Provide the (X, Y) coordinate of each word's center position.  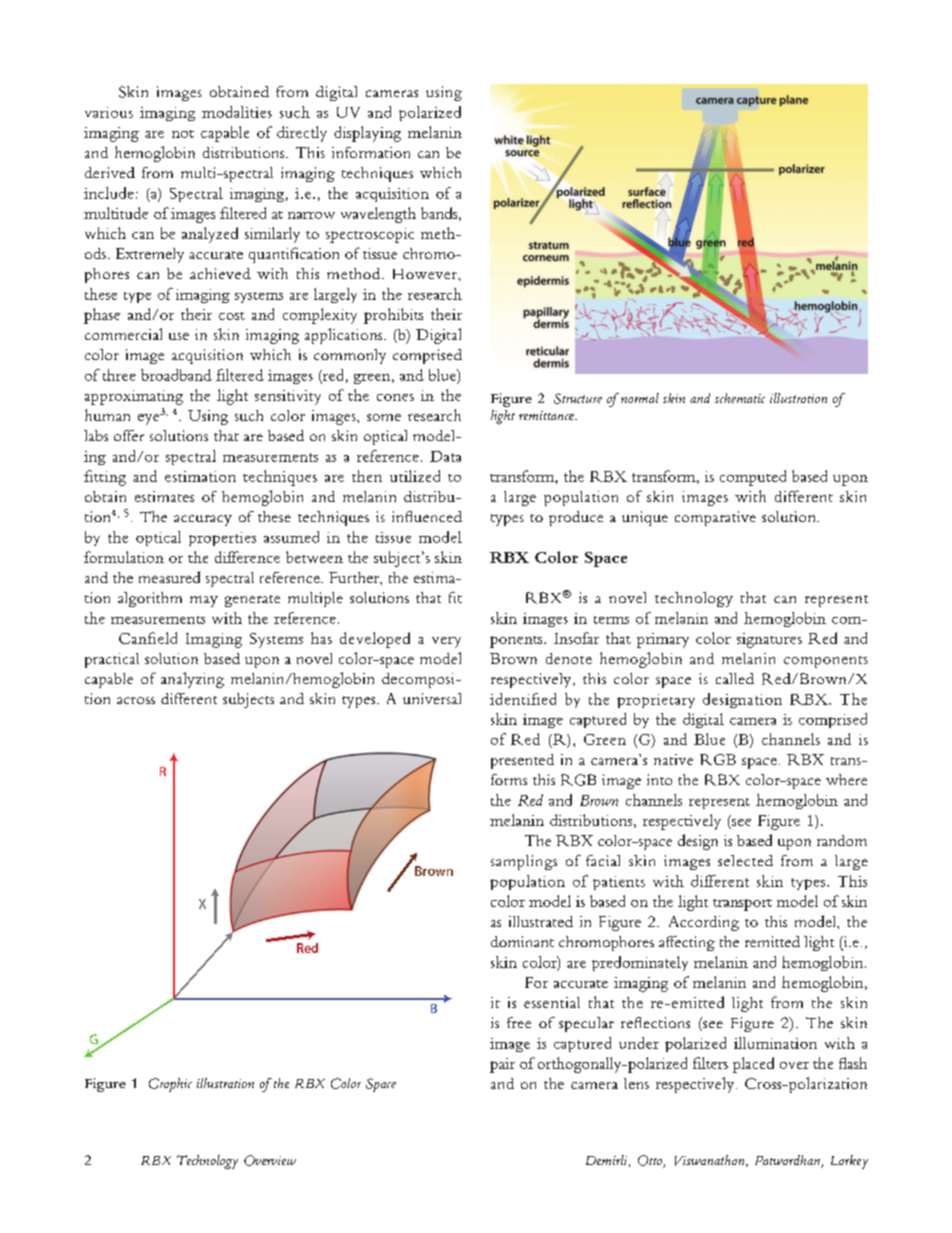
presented (522, 761)
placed (753, 1065)
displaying (367, 134)
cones (395, 397)
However (426, 275)
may (204, 601)
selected (745, 860)
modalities (237, 112)
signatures (769, 640)
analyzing (192, 680)
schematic (740, 398)
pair (502, 1065)
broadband (176, 375)
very (446, 642)
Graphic (170, 1085)
